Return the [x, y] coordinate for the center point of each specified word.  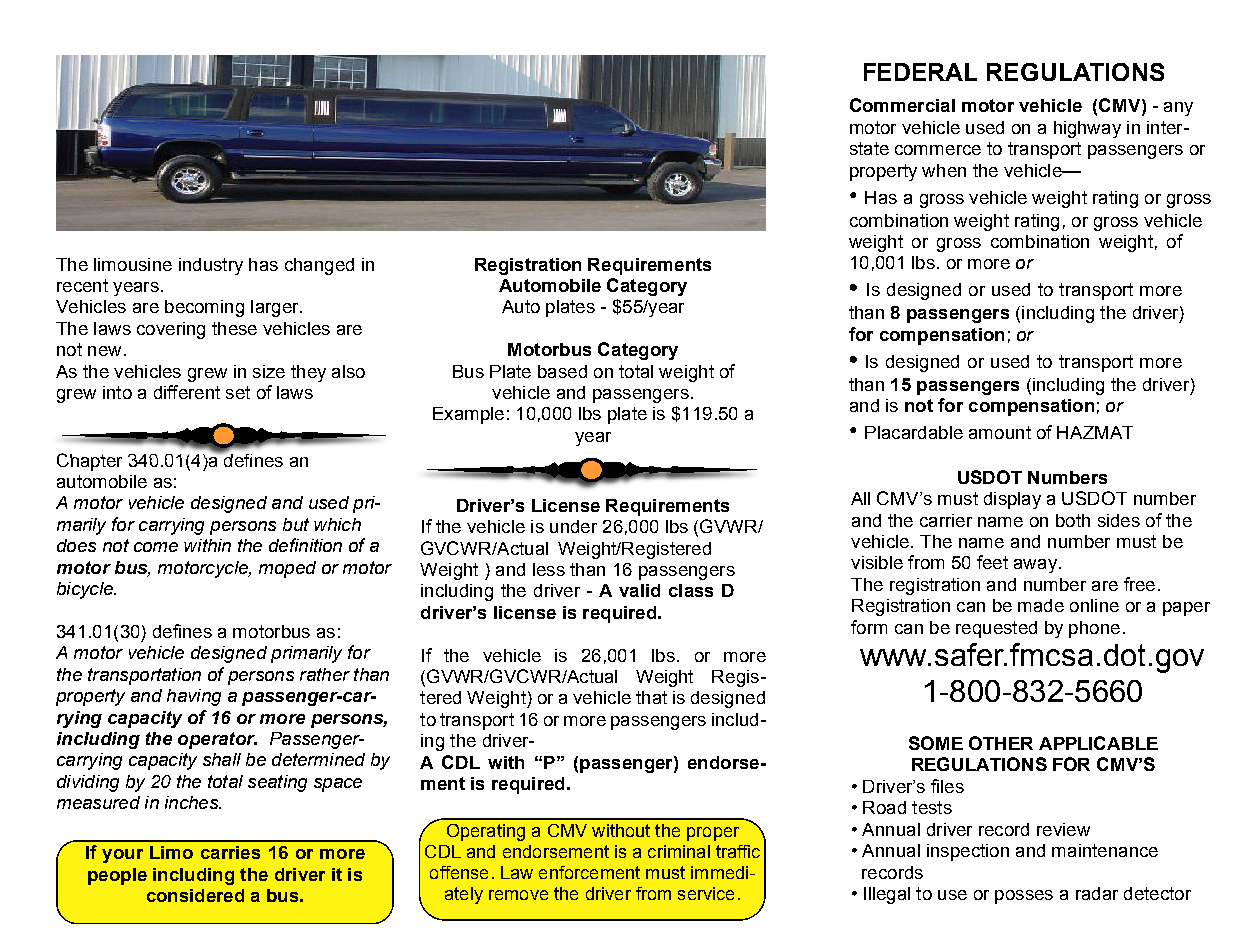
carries [230, 852]
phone [1094, 629]
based [562, 371]
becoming [204, 308]
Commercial [902, 105]
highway [1087, 129]
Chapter [89, 462]
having [194, 697]
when [944, 170]
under [573, 526]
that [651, 697]
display [1012, 500]
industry [211, 266]
